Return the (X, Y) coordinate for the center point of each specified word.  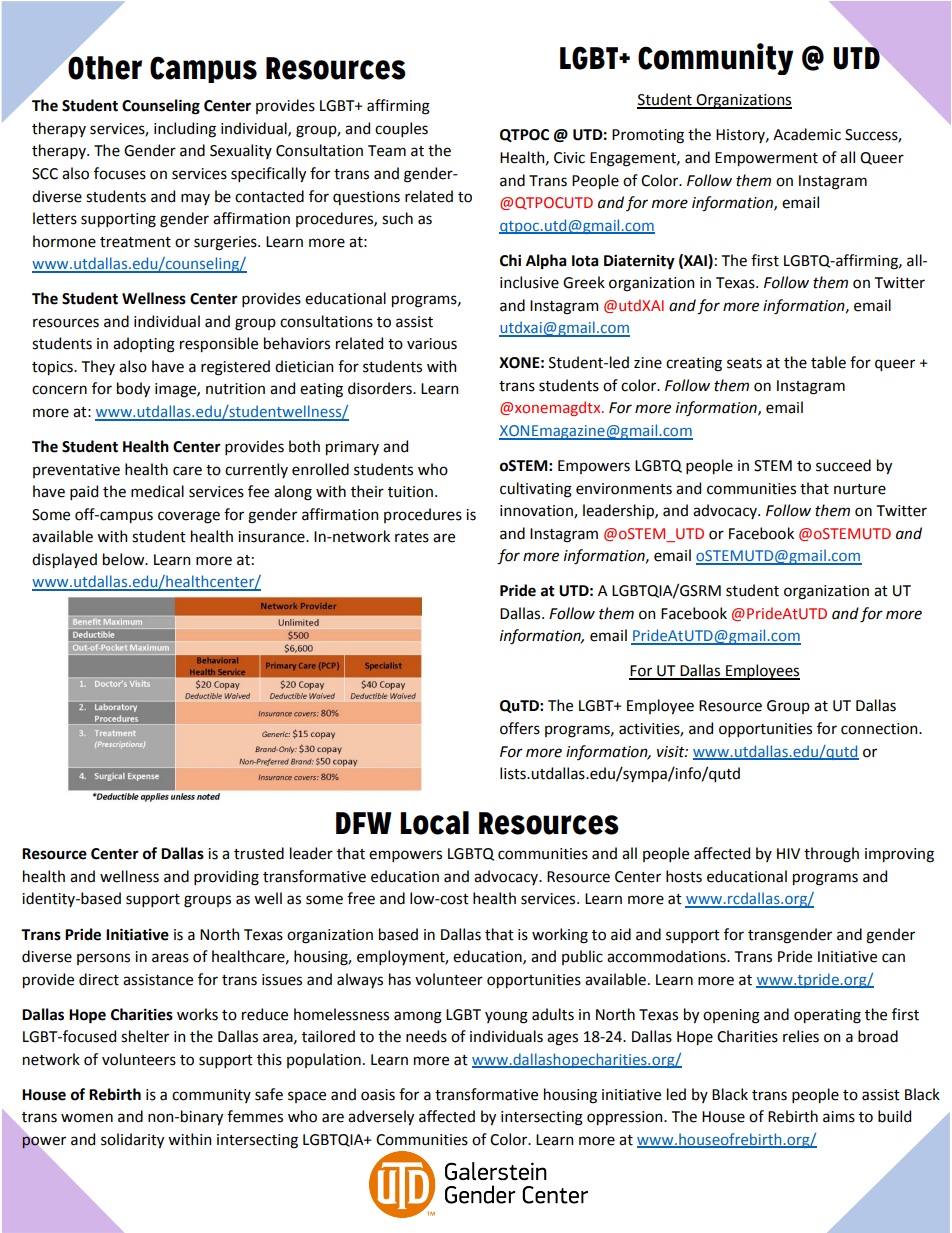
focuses (120, 173)
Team (387, 151)
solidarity (132, 1140)
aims (839, 1117)
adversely (381, 1117)
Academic (807, 134)
